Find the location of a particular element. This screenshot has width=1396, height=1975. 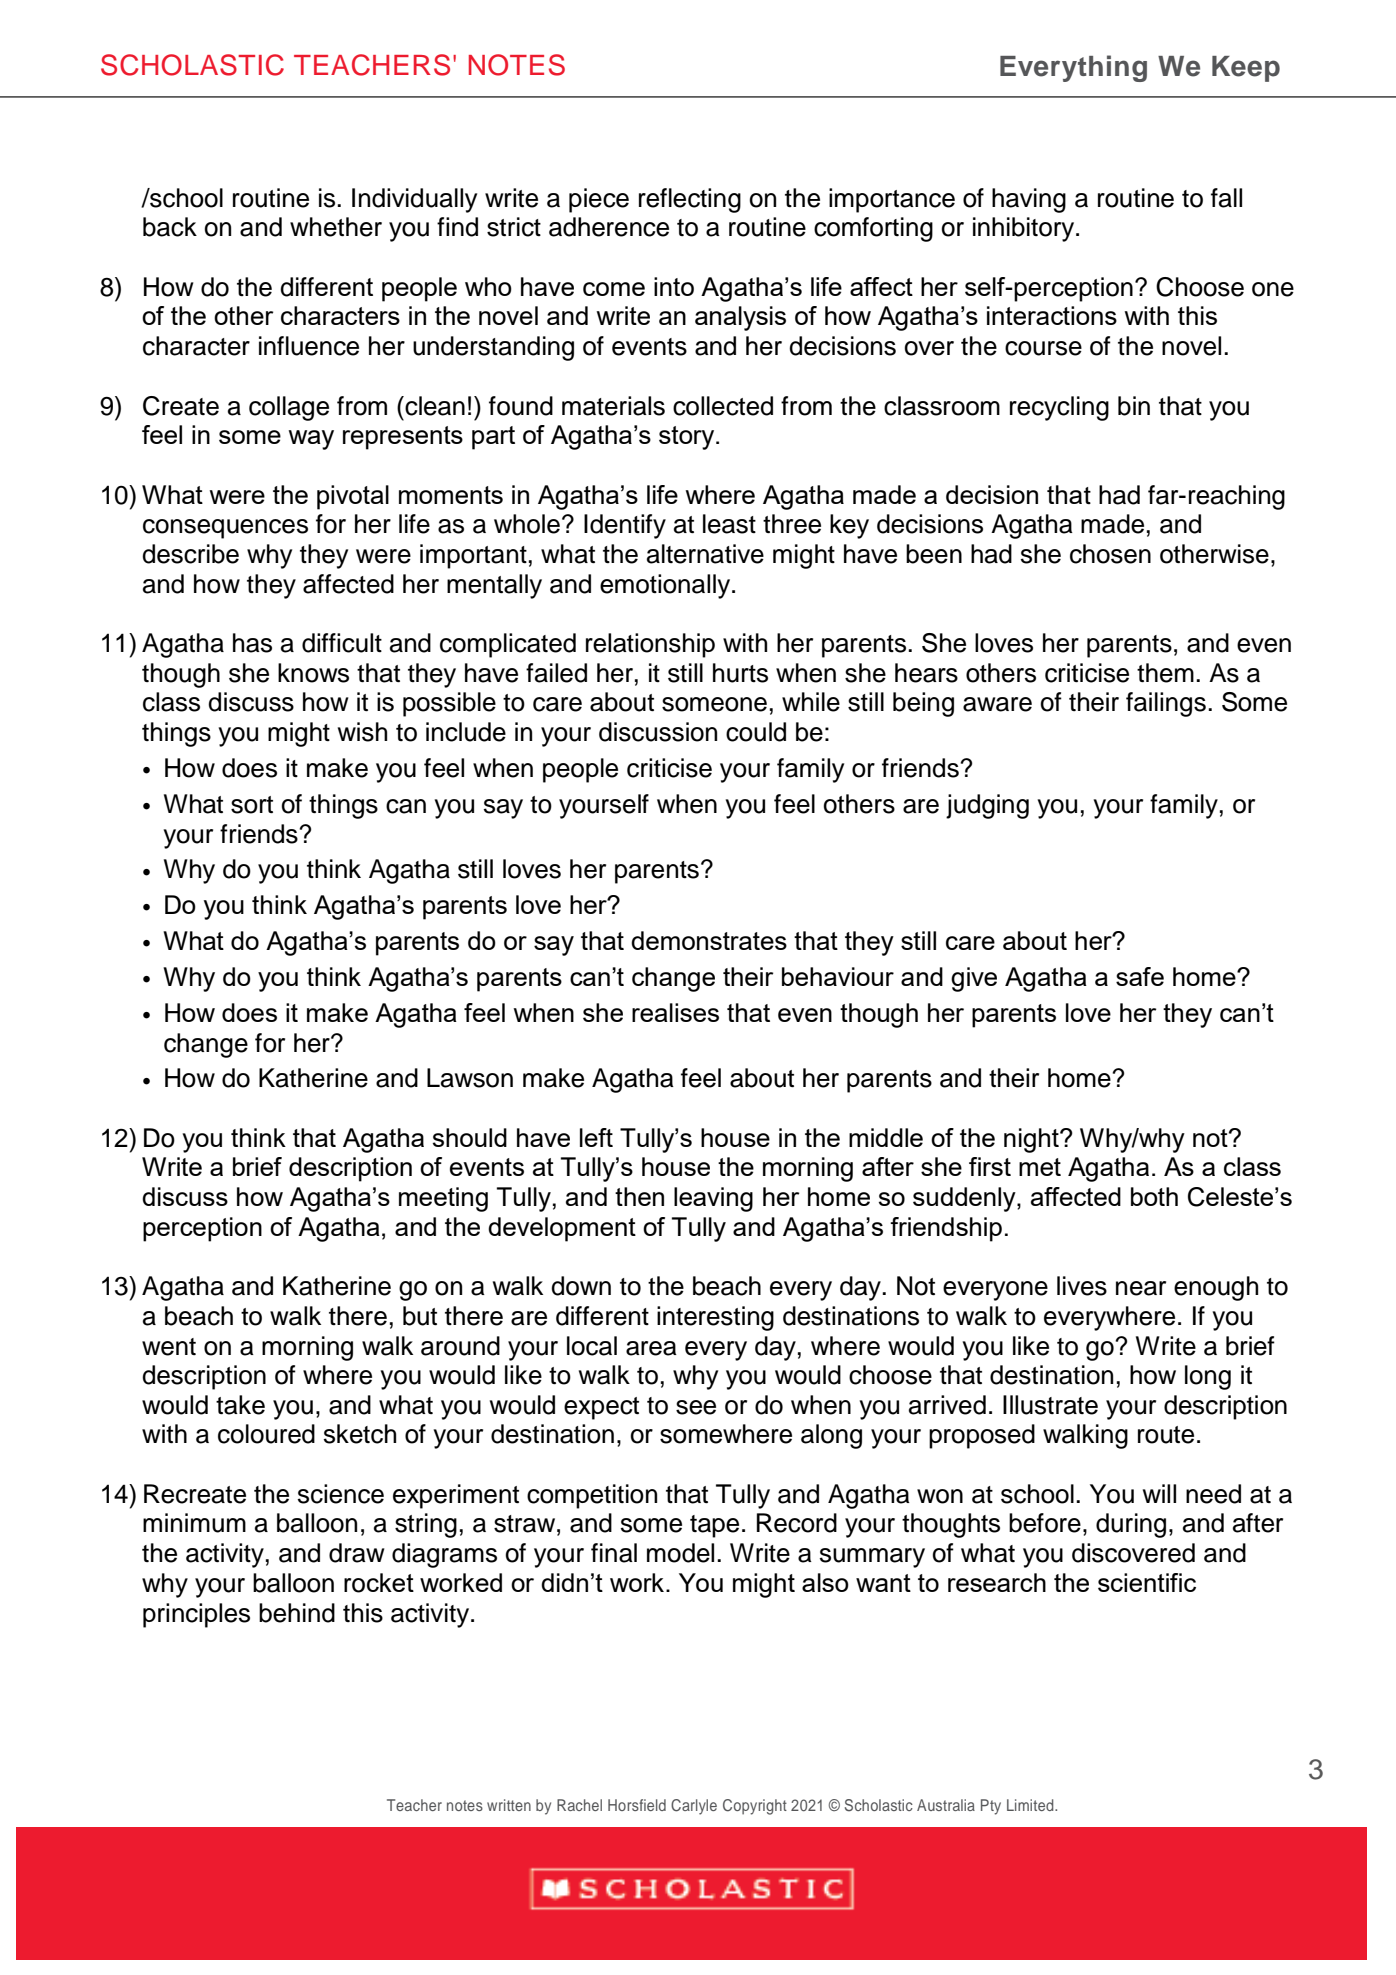

chosen is located at coordinates (1110, 554).
